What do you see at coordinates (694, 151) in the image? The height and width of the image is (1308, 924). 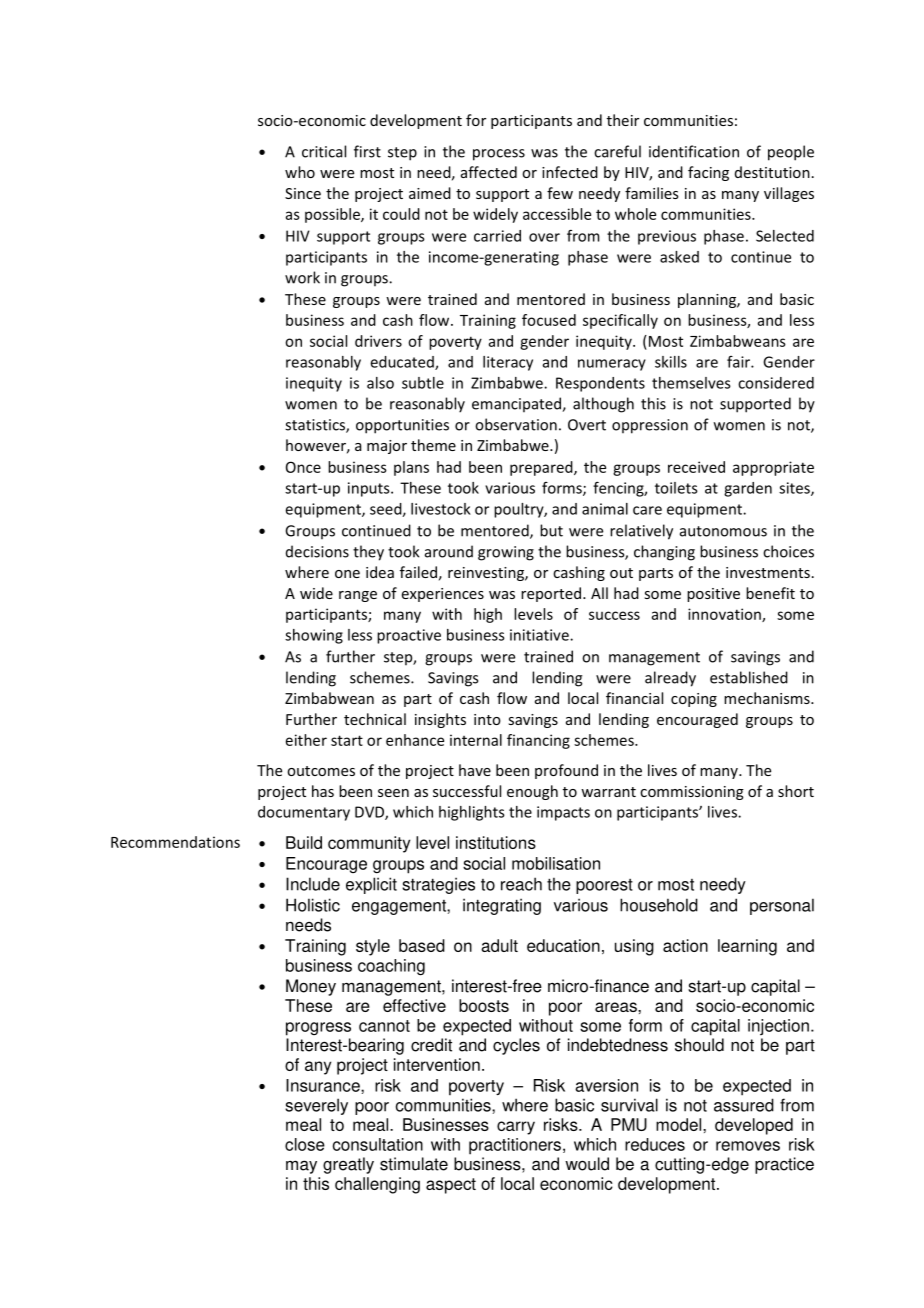 I see `identification` at bounding box center [694, 151].
